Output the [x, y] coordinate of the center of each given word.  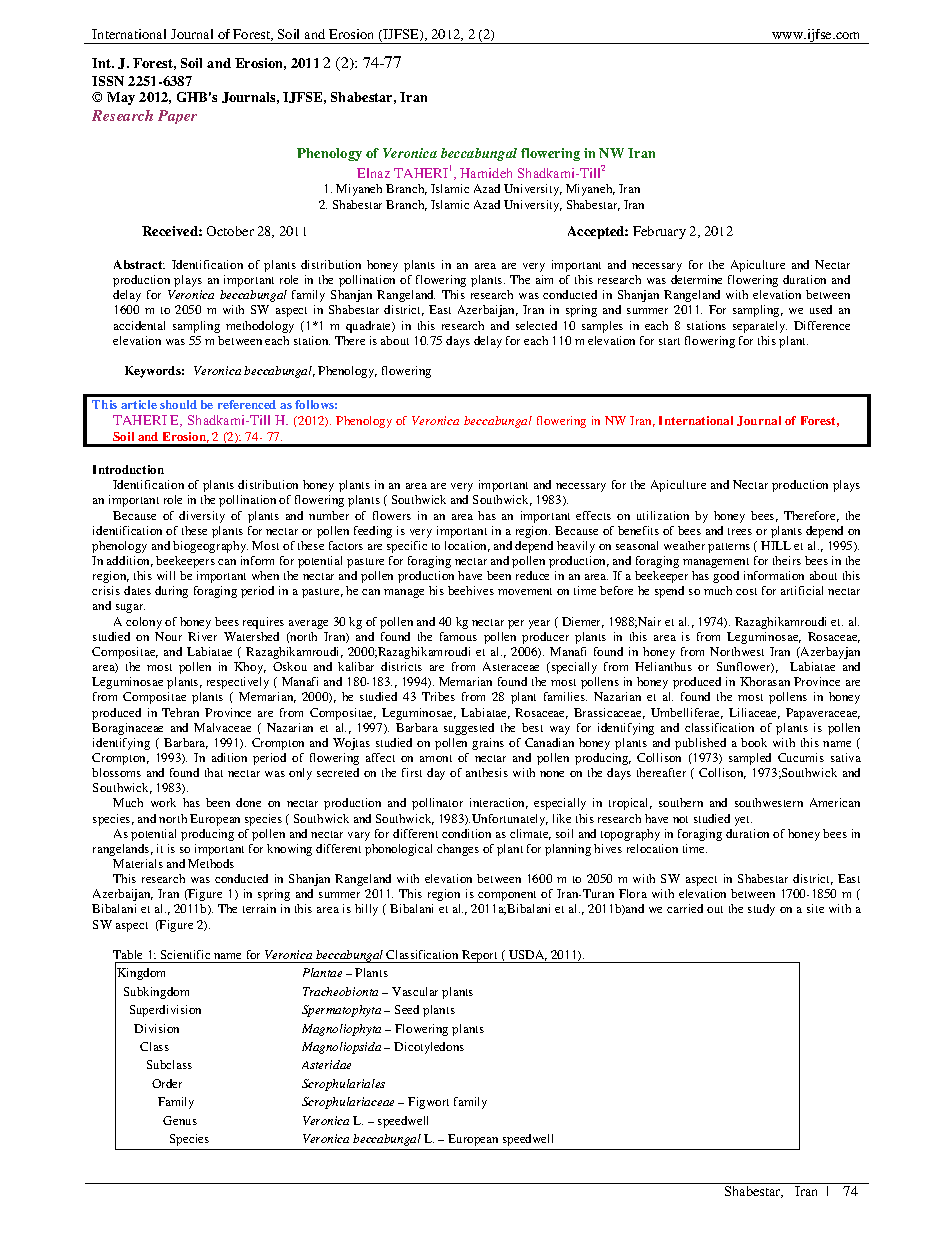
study [761, 910]
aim [544, 279]
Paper [177, 117]
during [171, 592]
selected [536, 325]
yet [743, 821]
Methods [211, 863]
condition [466, 833]
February [659, 232]
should [178, 404]
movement [525, 591]
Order [167, 1083]
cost [746, 591]
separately [760, 327]
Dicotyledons [429, 1048]
